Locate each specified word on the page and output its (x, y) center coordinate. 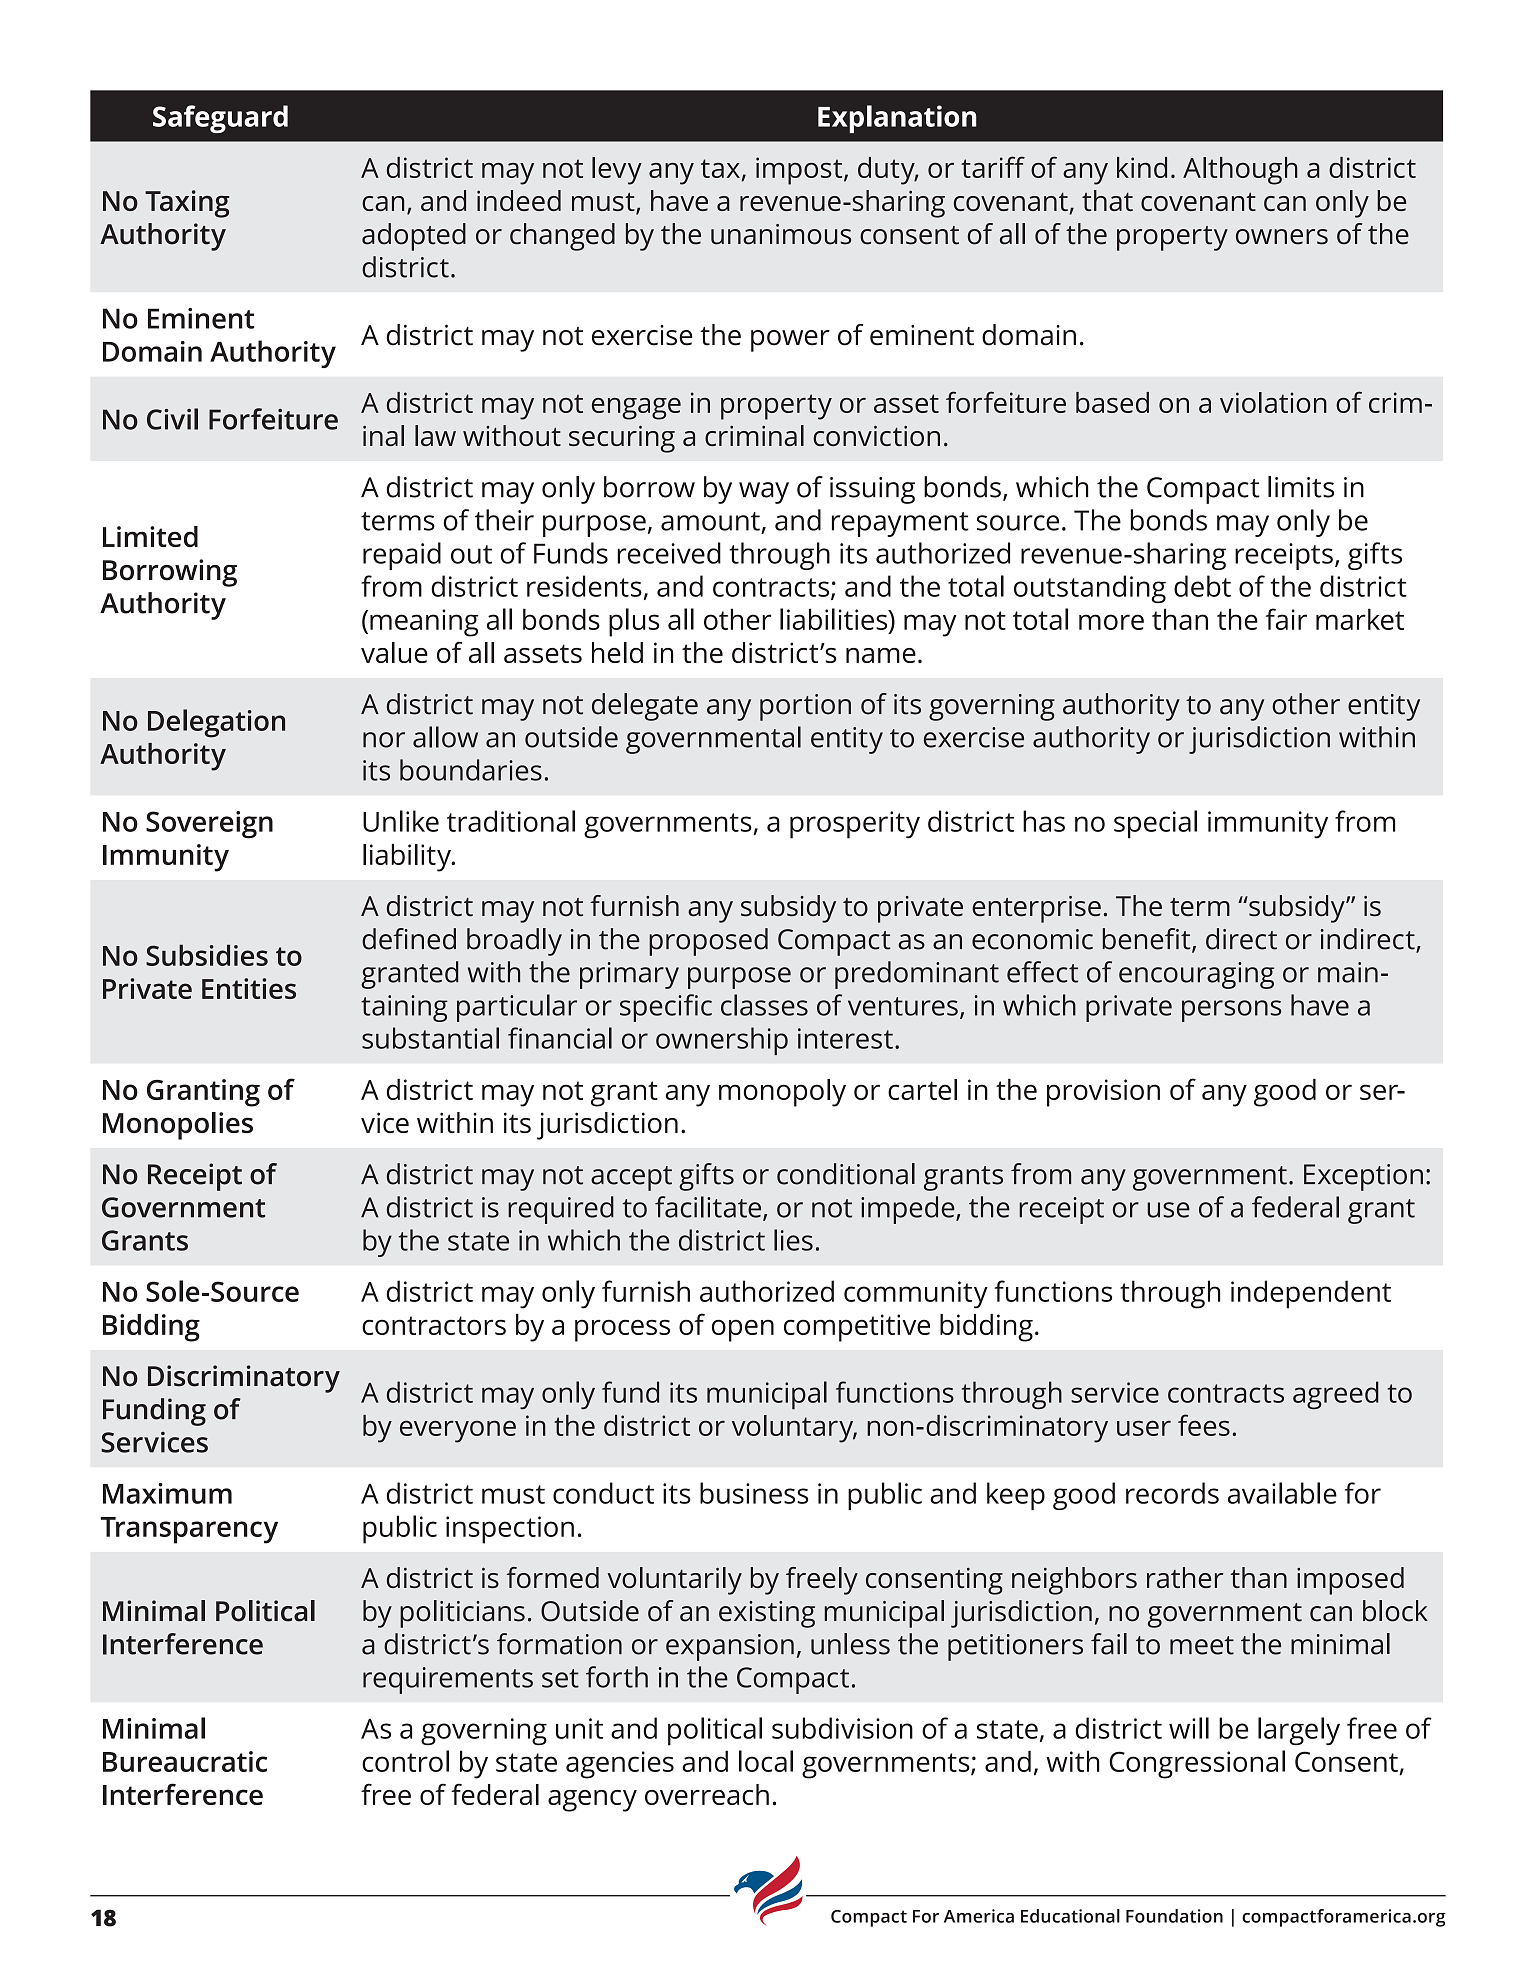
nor (384, 740)
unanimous (781, 234)
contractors (434, 1325)
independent (1311, 1294)
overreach (707, 1794)
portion (805, 707)
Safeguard (220, 119)
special (1155, 824)
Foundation (1174, 1916)
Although (1240, 171)
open (743, 1330)
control (405, 1761)
